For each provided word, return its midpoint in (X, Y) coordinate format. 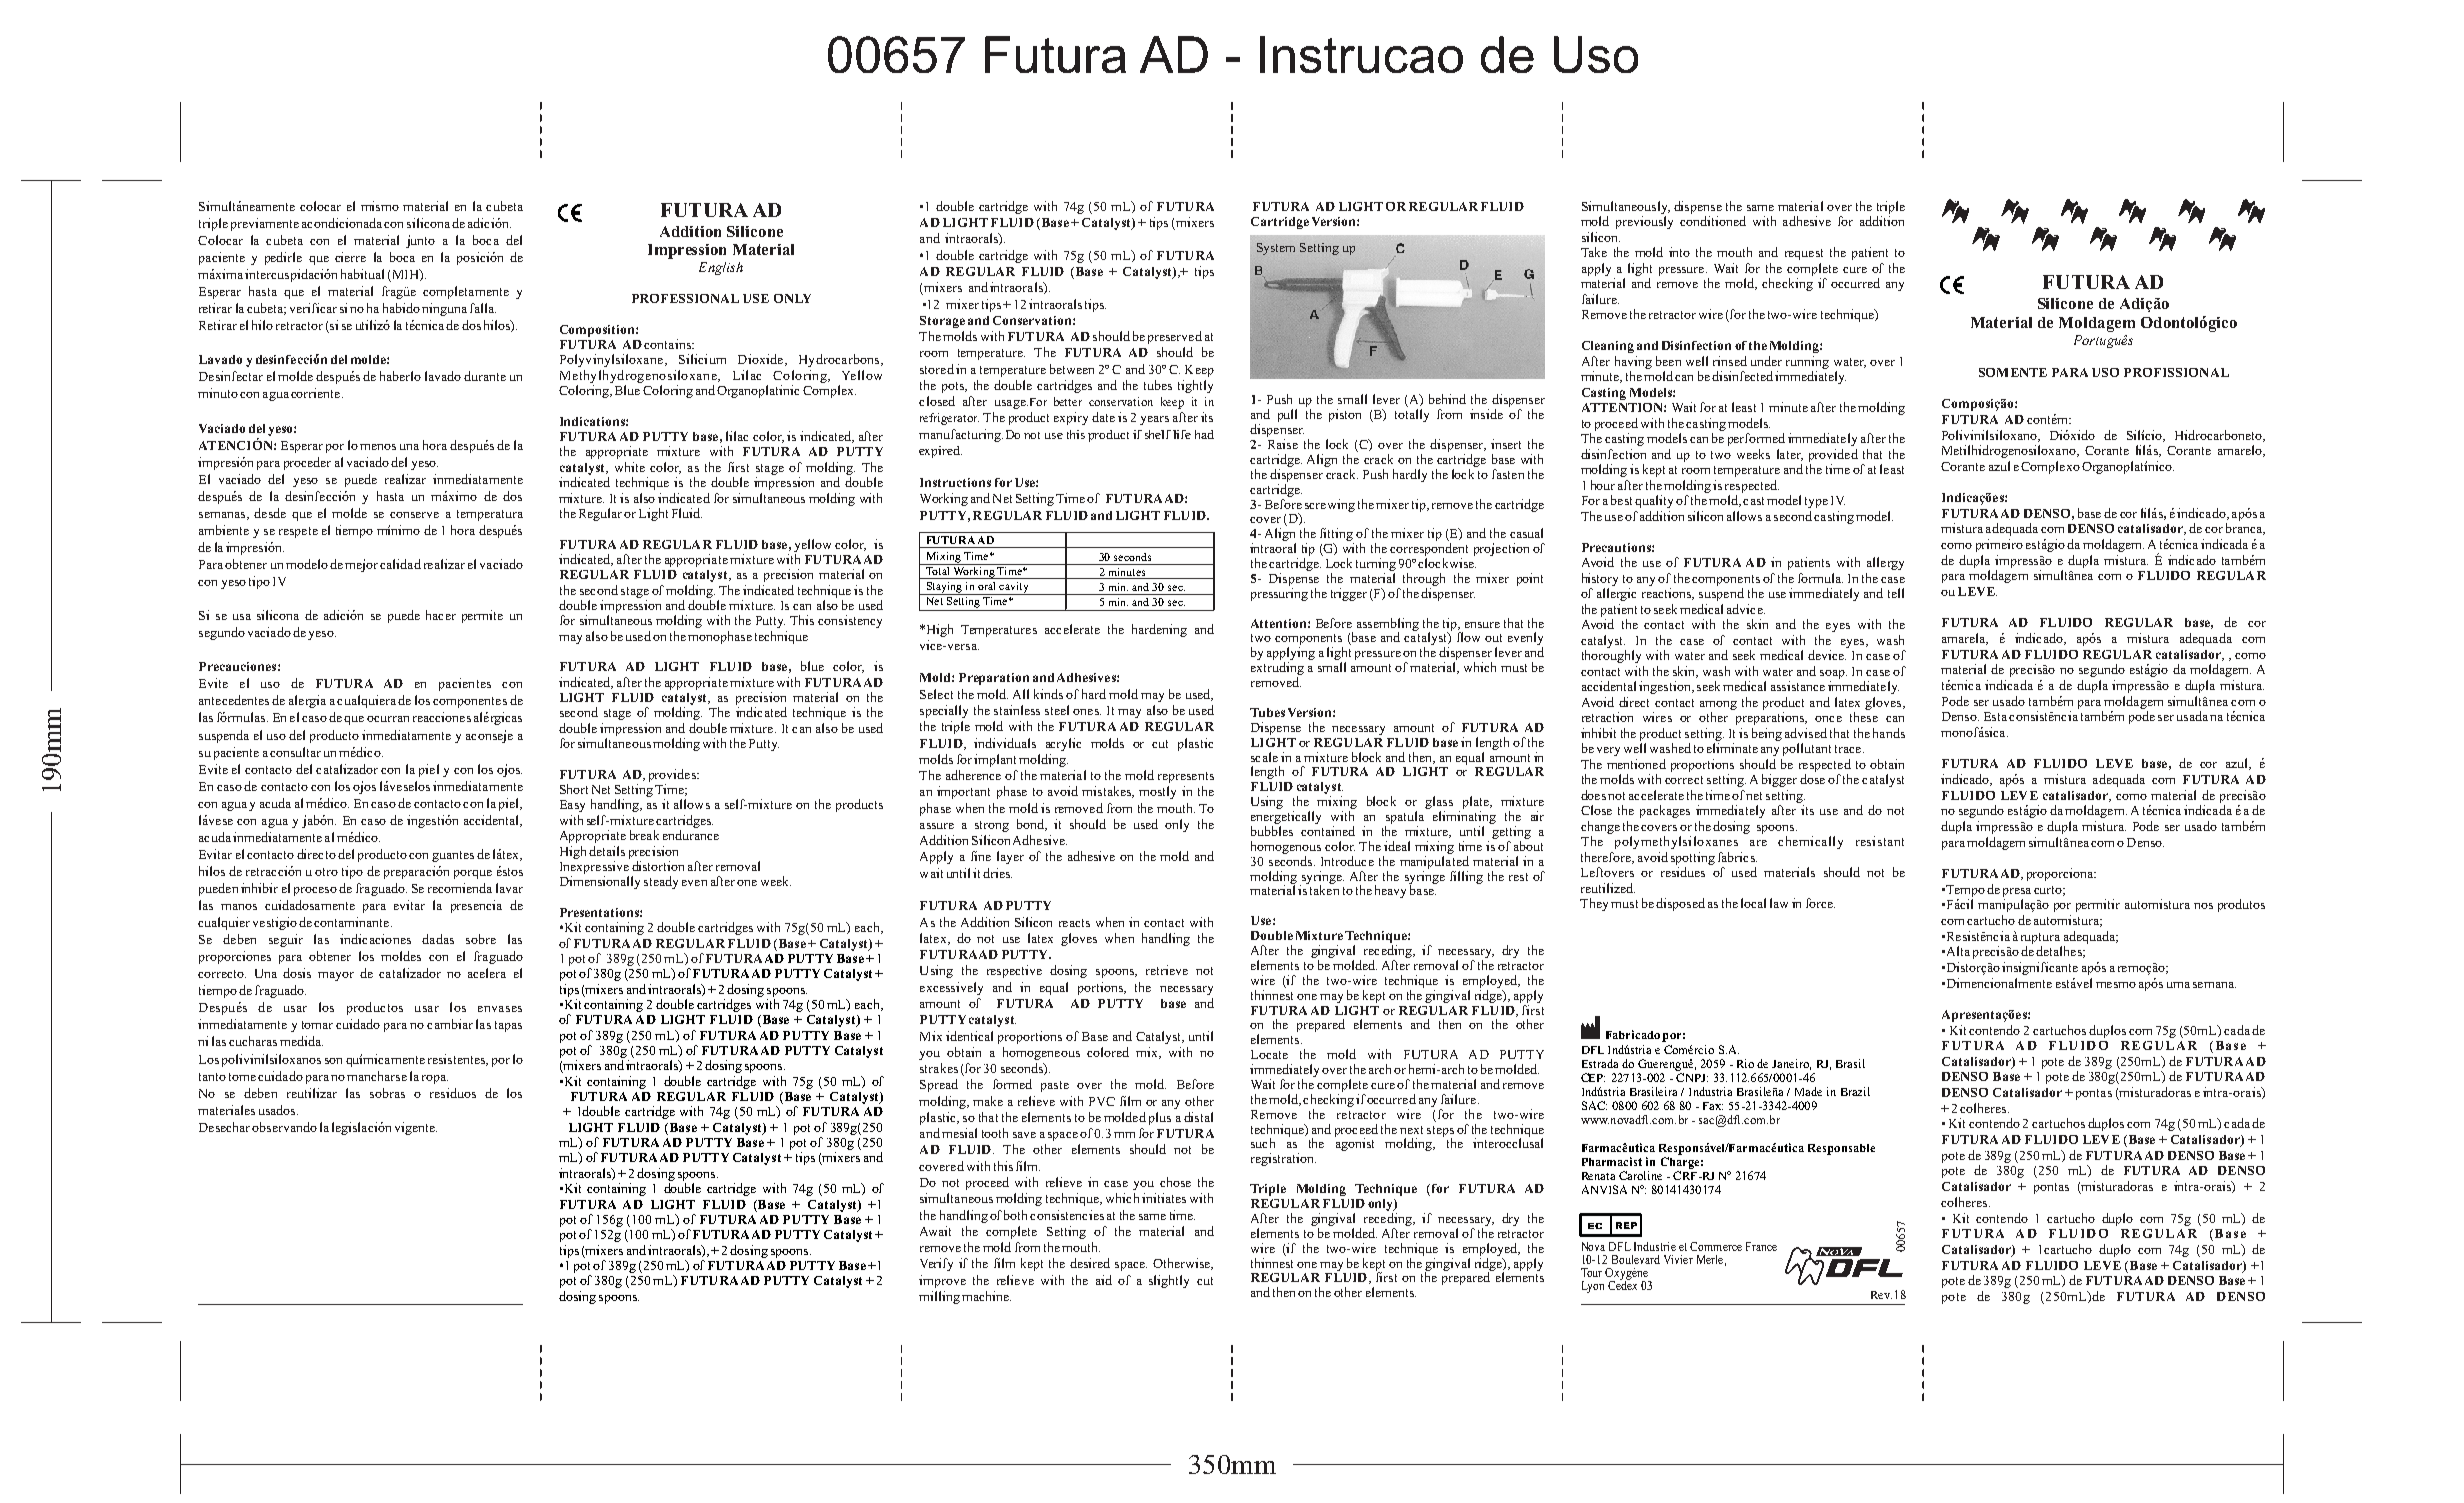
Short (574, 789)
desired (1090, 1263)
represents (1186, 777)
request (1804, 254)
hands (1889, 733)
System (1276, 249)
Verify (936, 1264)
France (1761, 1246)
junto (420, 241)
